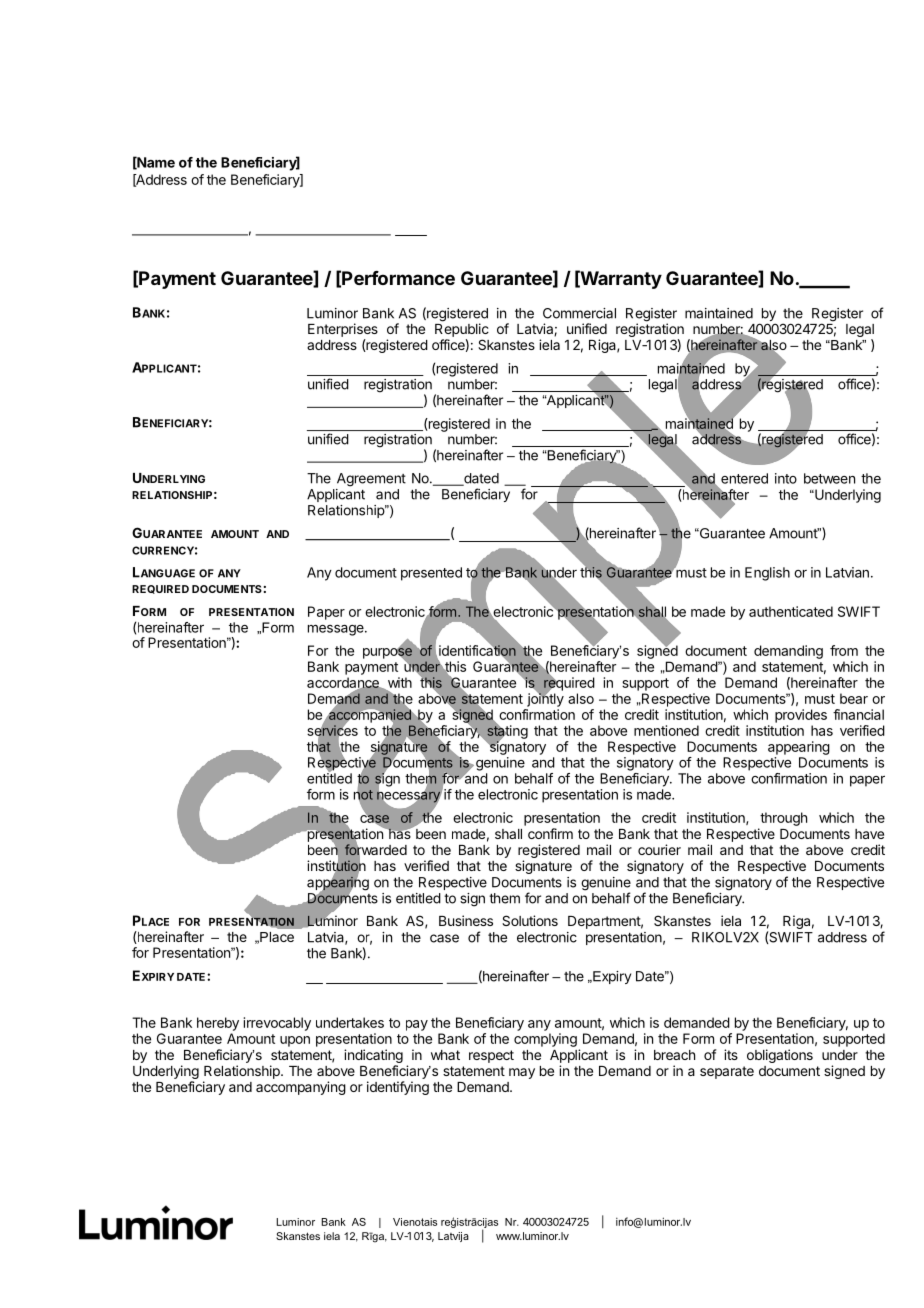 Image resolution: width=924 pixels, height=1308 pixels. Describe the element at coordinates (786, 478) in the screenshot. I see `into` at that location.
